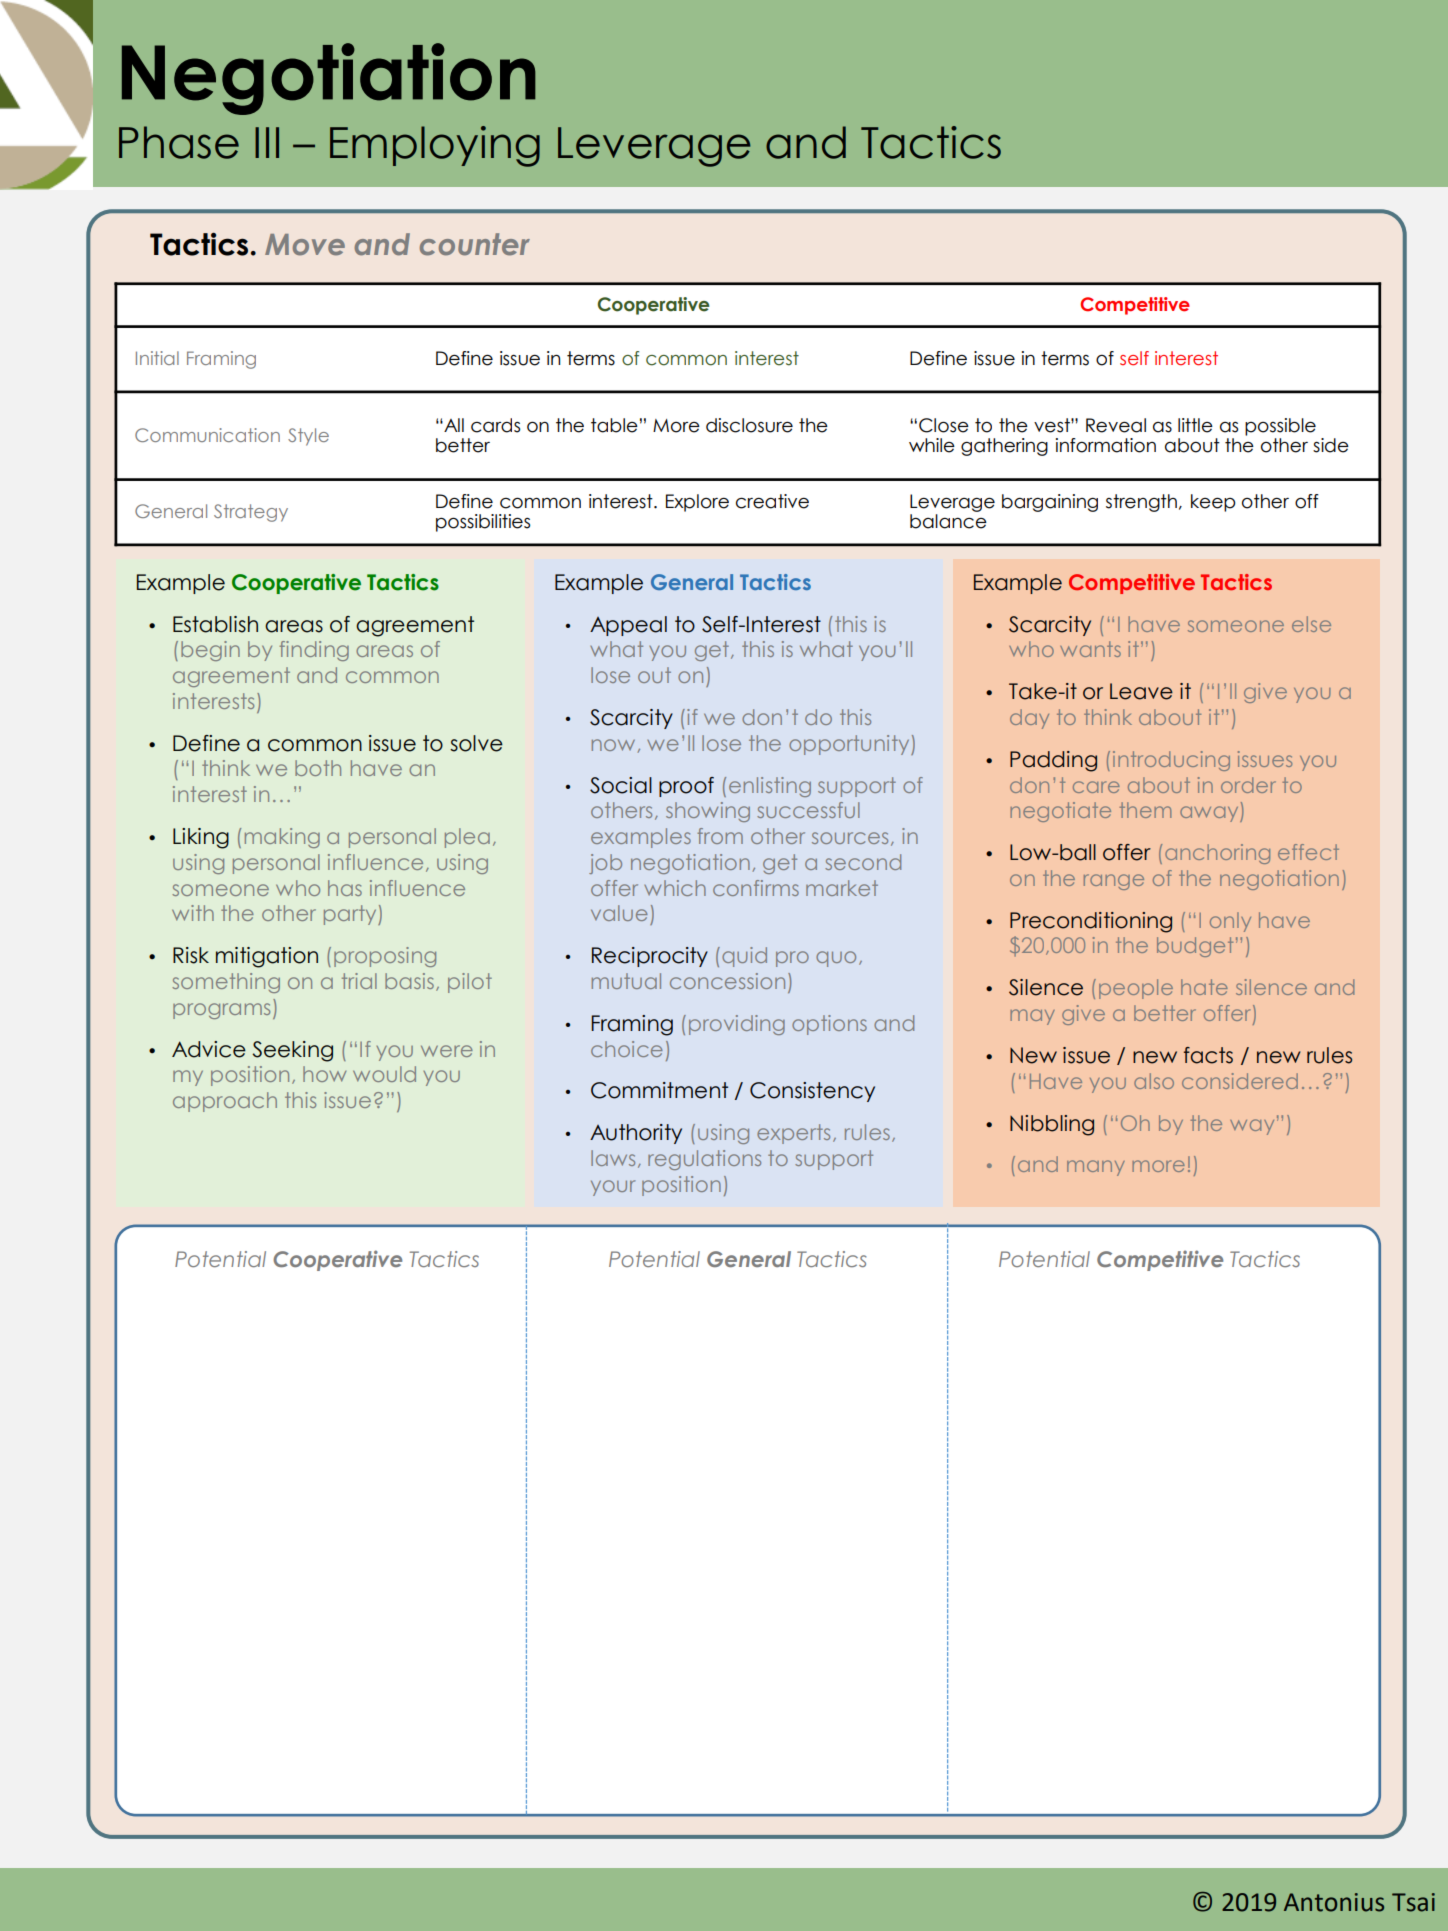 The image size is (1448, 1931). Describe the element at coordinates (772, 501) in the page. I see `creative` at that location.
